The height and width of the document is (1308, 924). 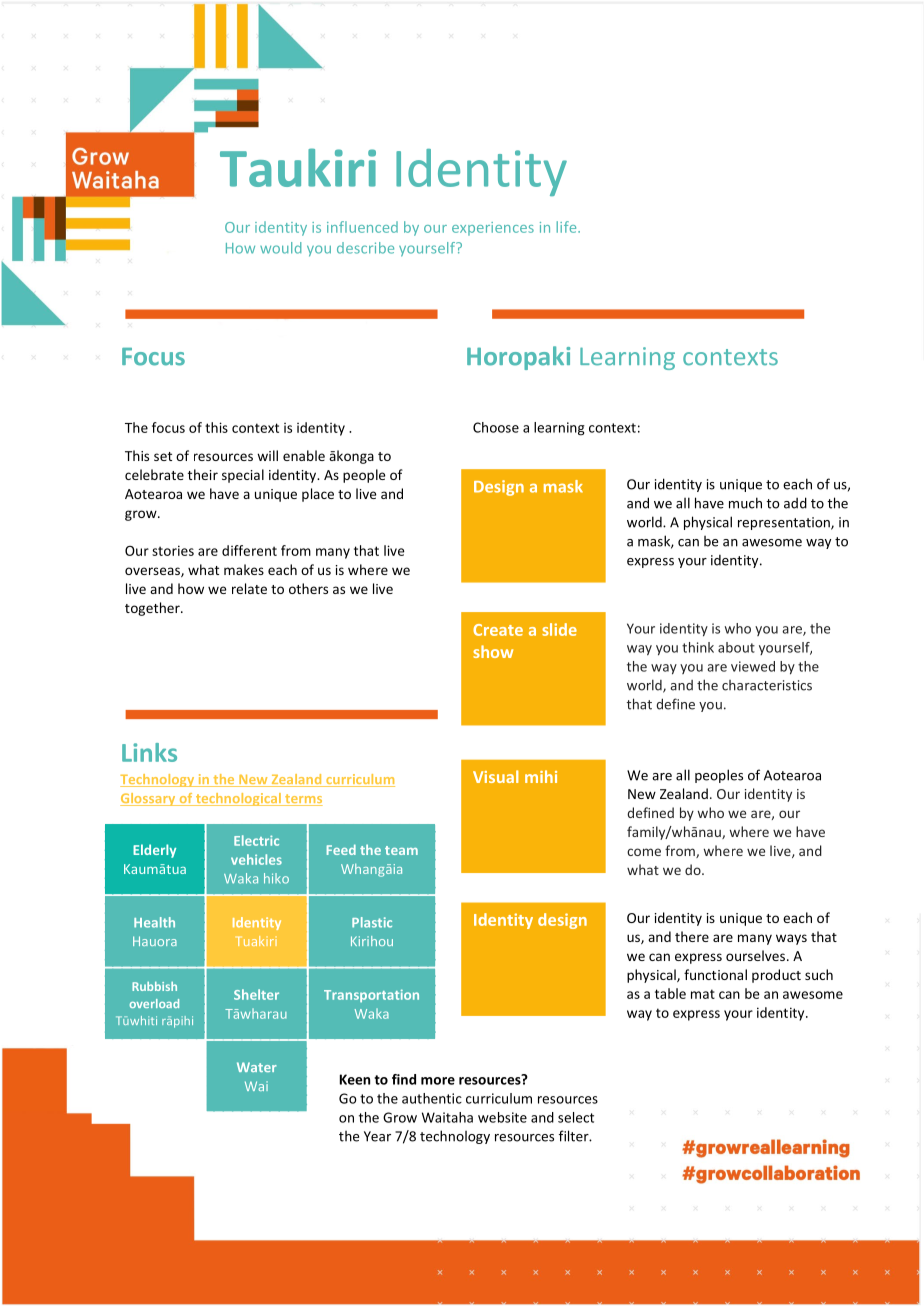 I want to click on Visual, so click(x=495, y=776).
